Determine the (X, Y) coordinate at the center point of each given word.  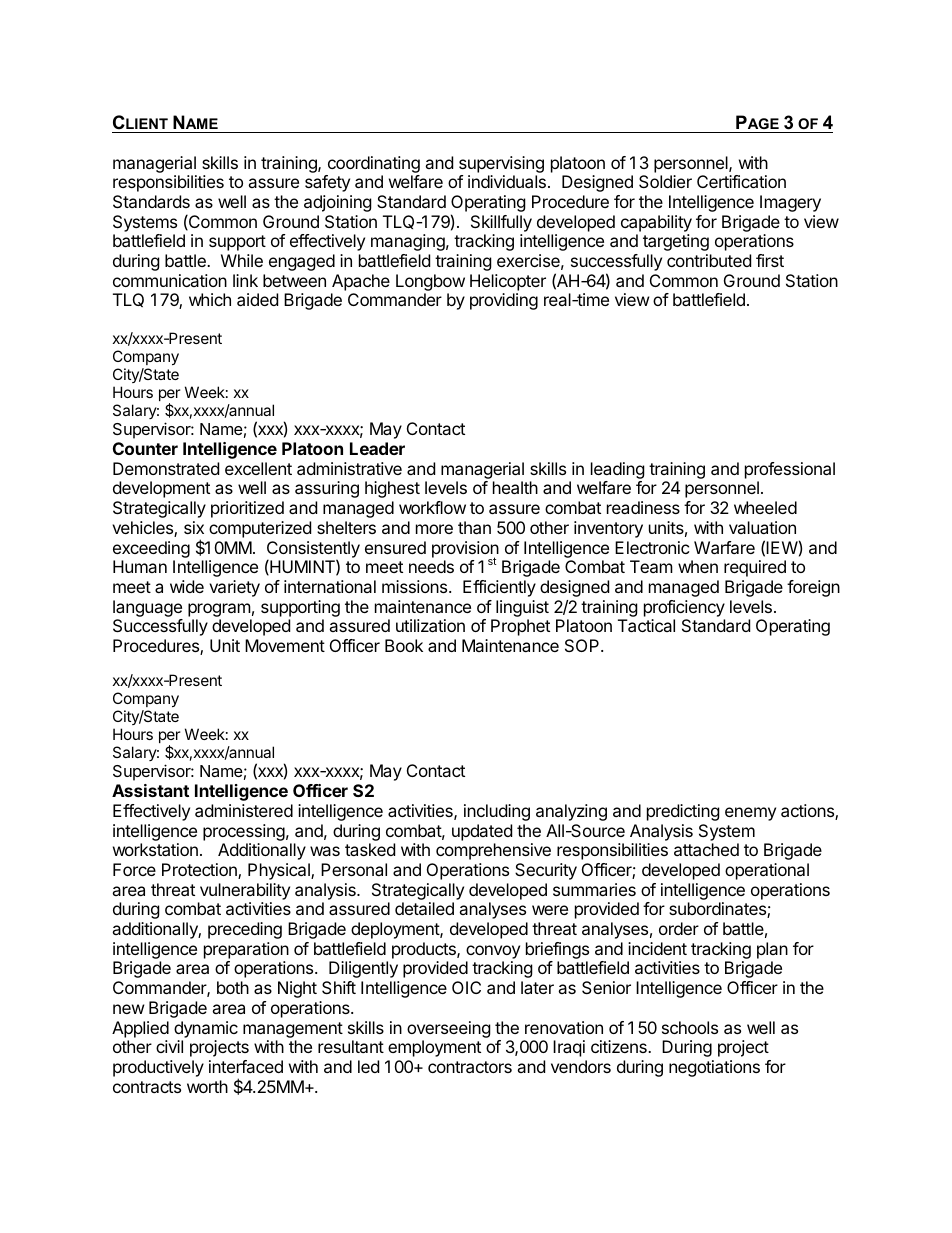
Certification (741, 181)
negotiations (714, 1068)
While (242, 260)
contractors (470, 1067)
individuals (507, 181)
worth (207, 1086)
